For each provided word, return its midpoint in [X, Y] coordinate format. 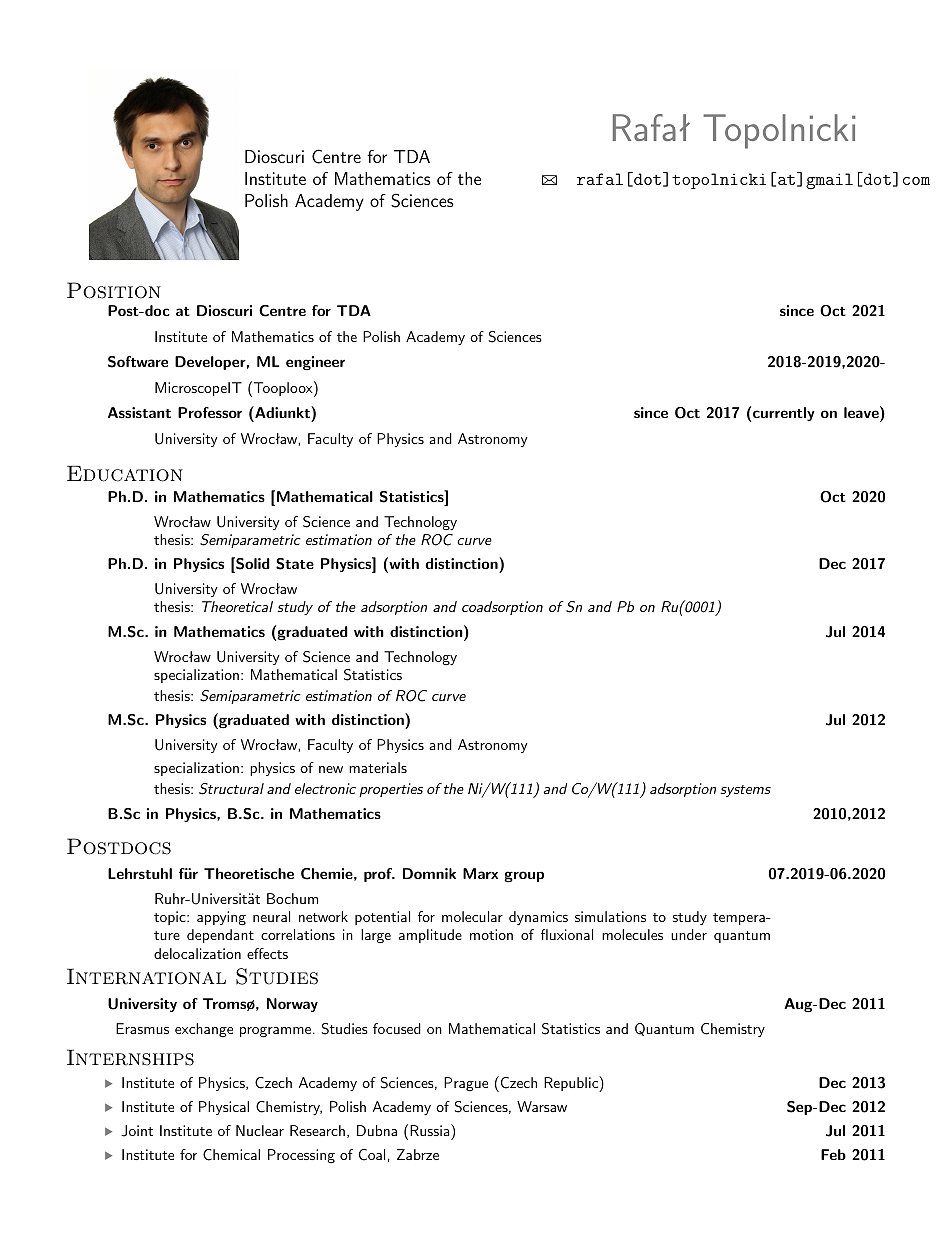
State [295, 564]
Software [138, 362]
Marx [480, 873]
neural [271, 916]
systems [745, 791]
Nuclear [260, 1130]
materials [378, 767]
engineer [315, 363]
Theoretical [237, 606]
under [689, 934]
